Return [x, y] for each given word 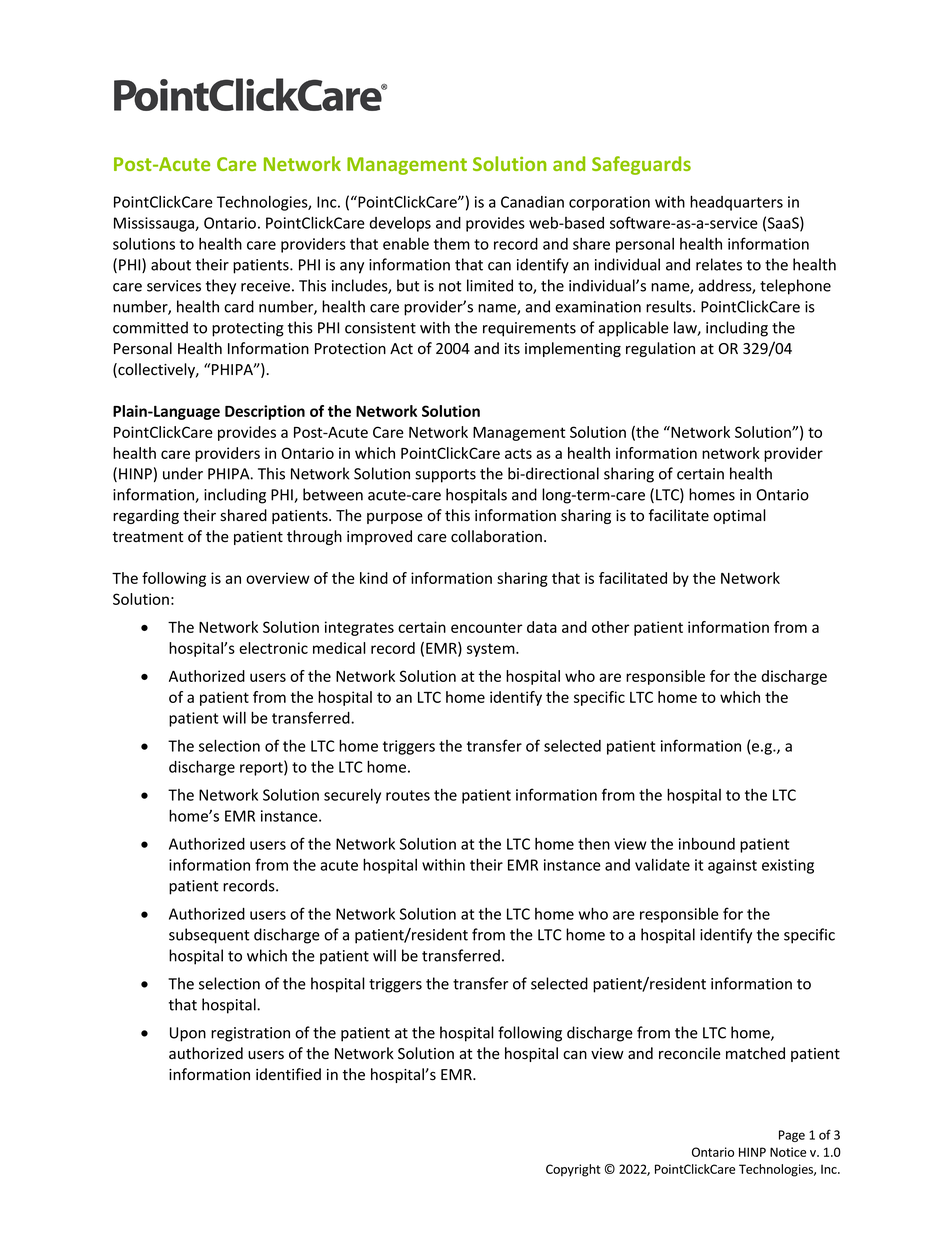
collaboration [496, 536]
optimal [739, 516]
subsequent [209, 936]
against [732, 866]
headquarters [736, 203]
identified [288, 1074]
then [594, 844]
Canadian [532, 202]
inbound [707, 844]
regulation [660, 349]
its [512, 349]
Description [265, 412]
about [171, 264]
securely [352, 796]
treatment [148, 537]
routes [408, 795]
